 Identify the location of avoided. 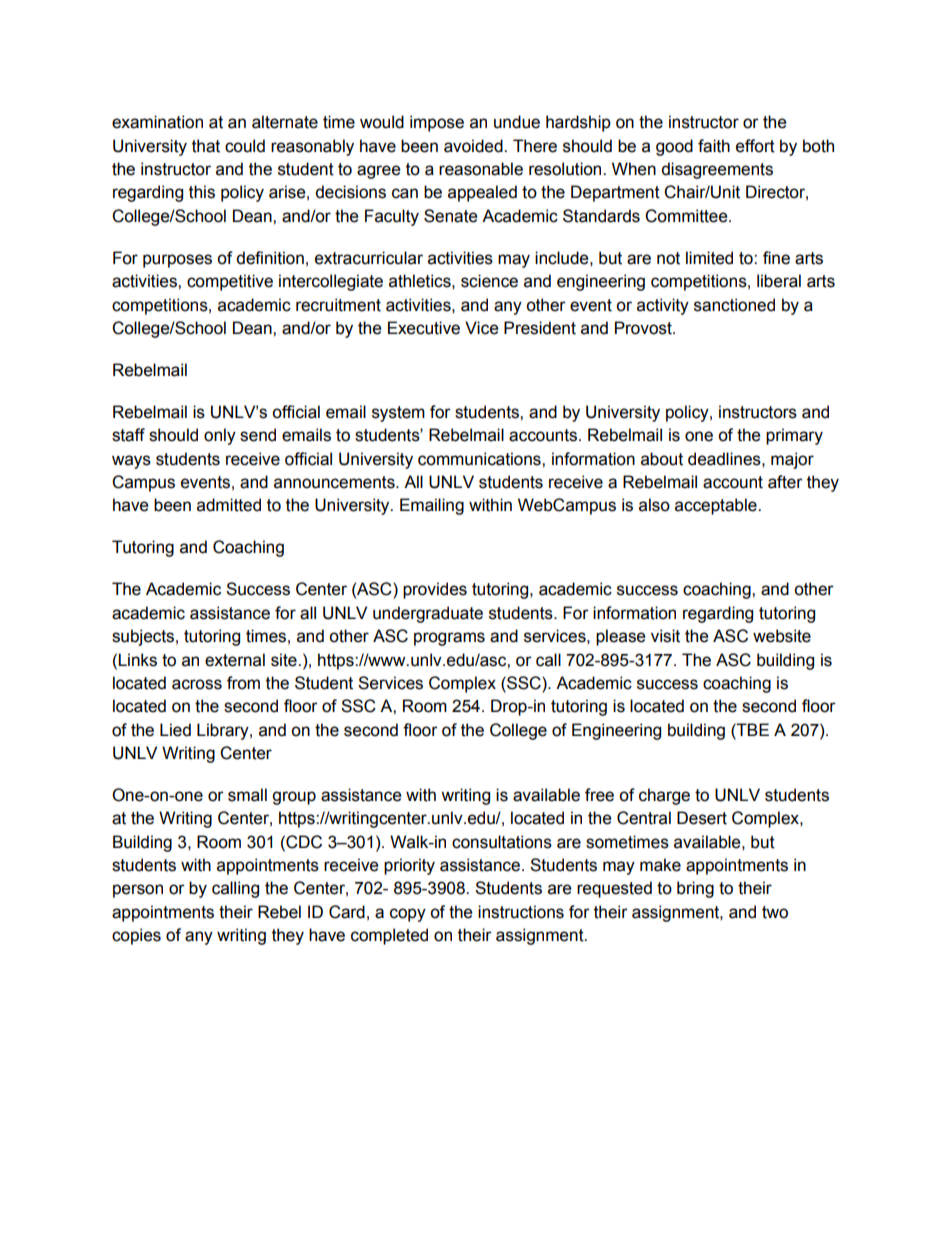
(474, 146).
